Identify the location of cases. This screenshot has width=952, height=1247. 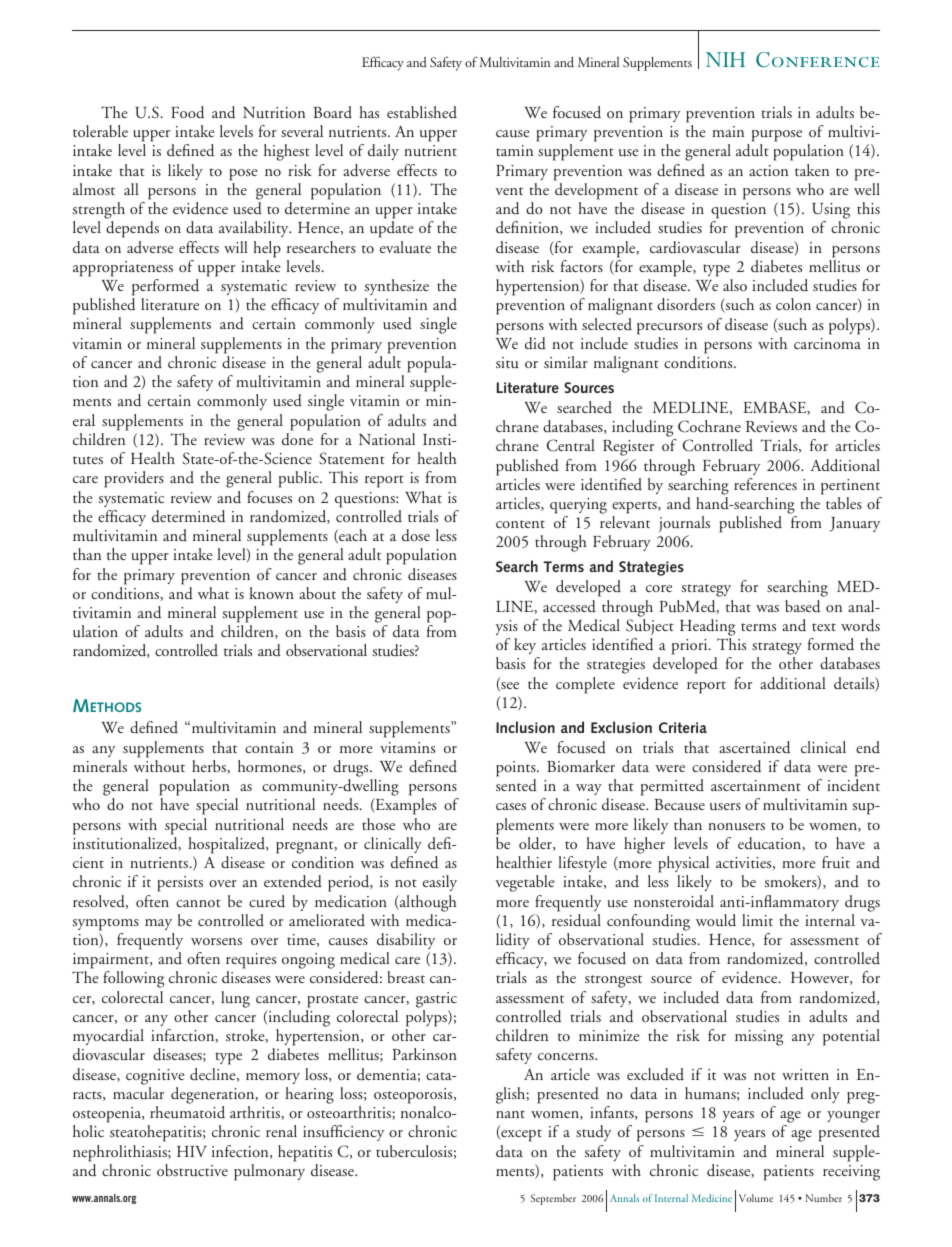
(511, 806).
